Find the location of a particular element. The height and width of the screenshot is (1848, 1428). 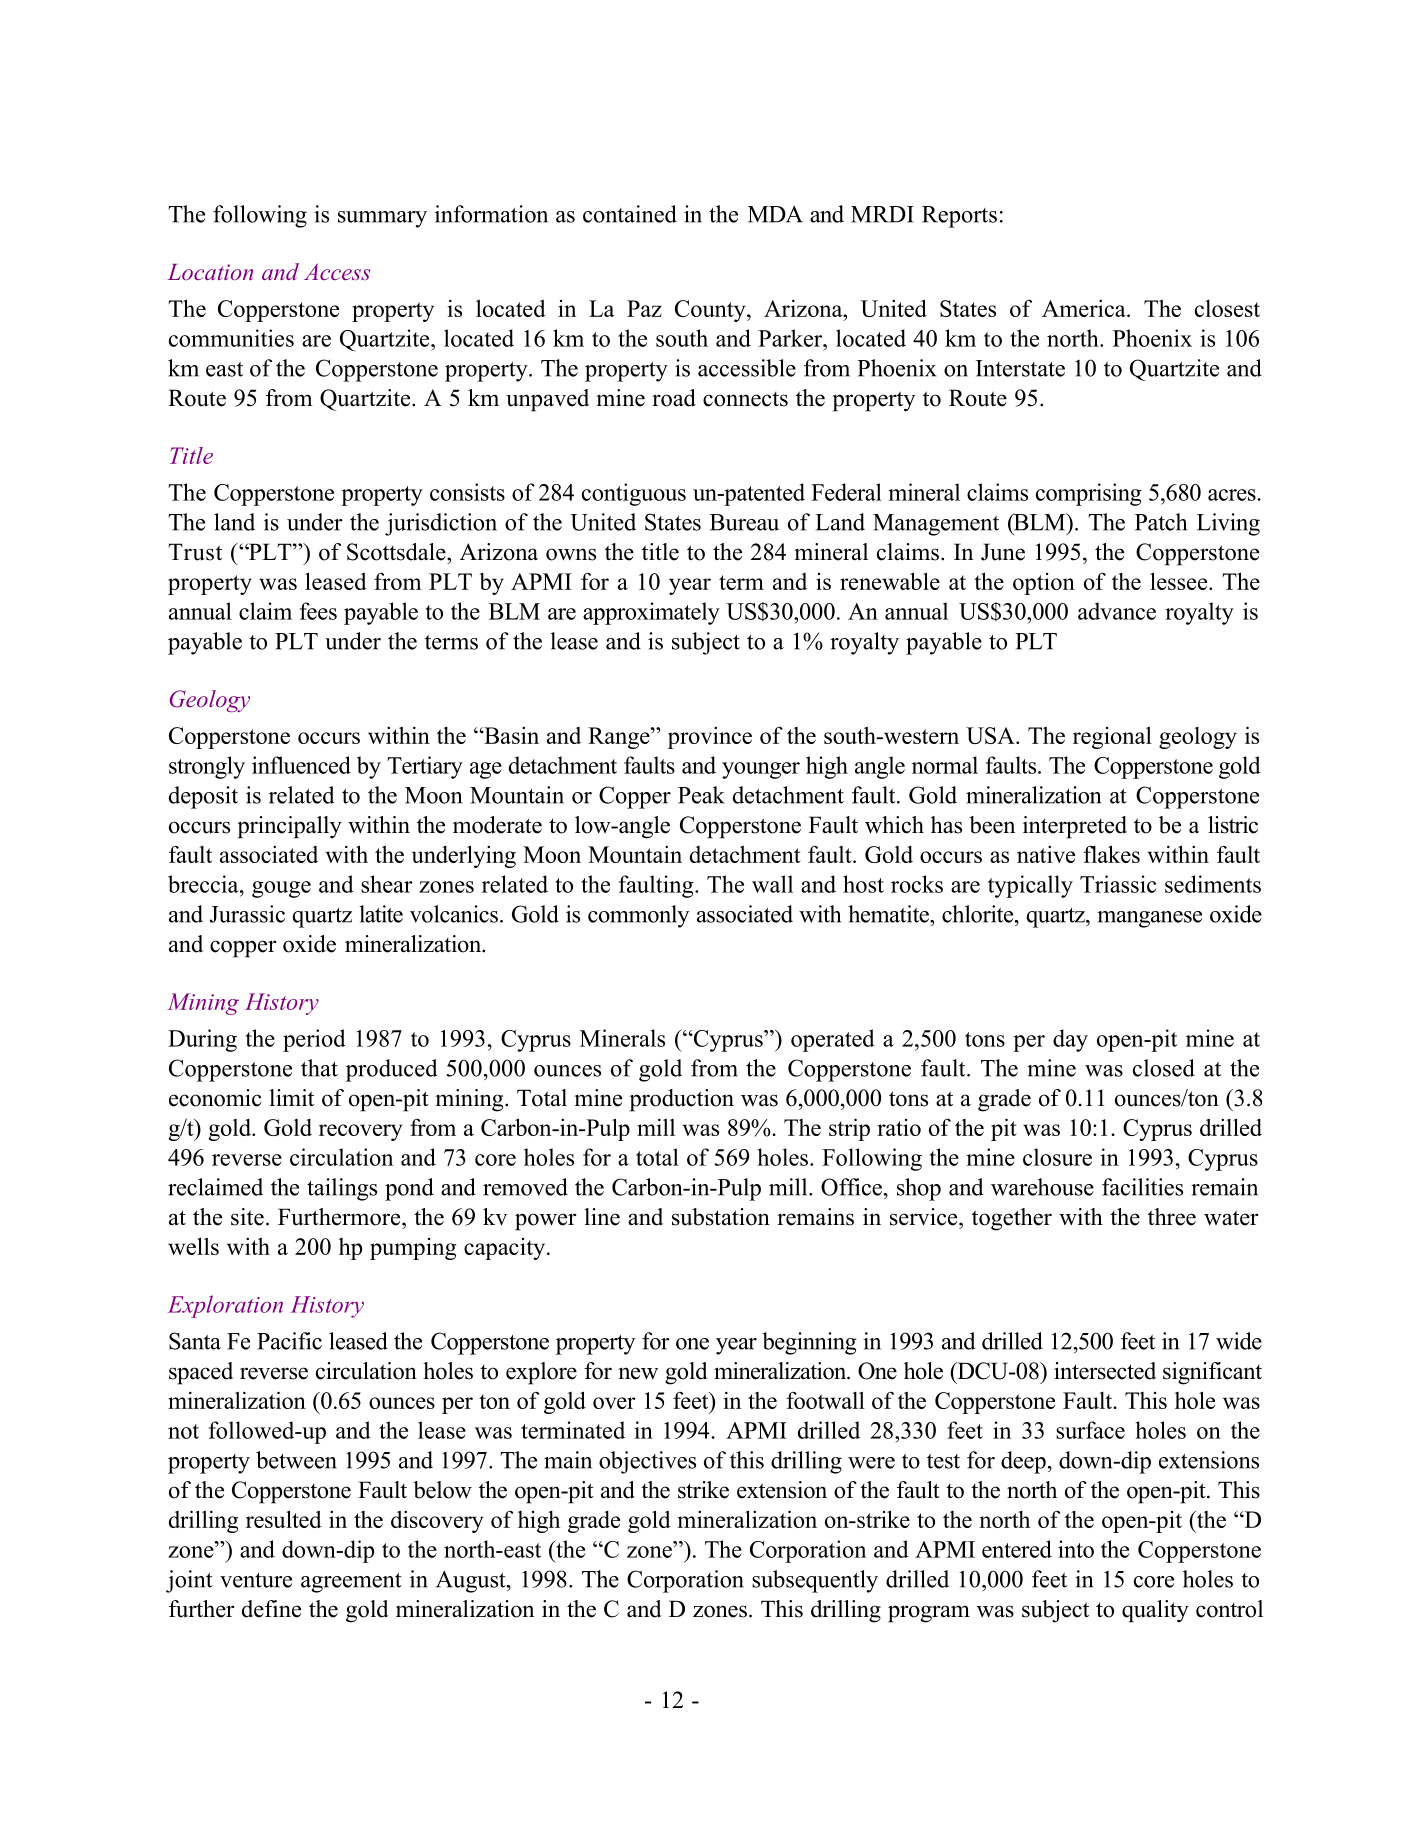

intersected is located at coordinates (1105, 1371).
